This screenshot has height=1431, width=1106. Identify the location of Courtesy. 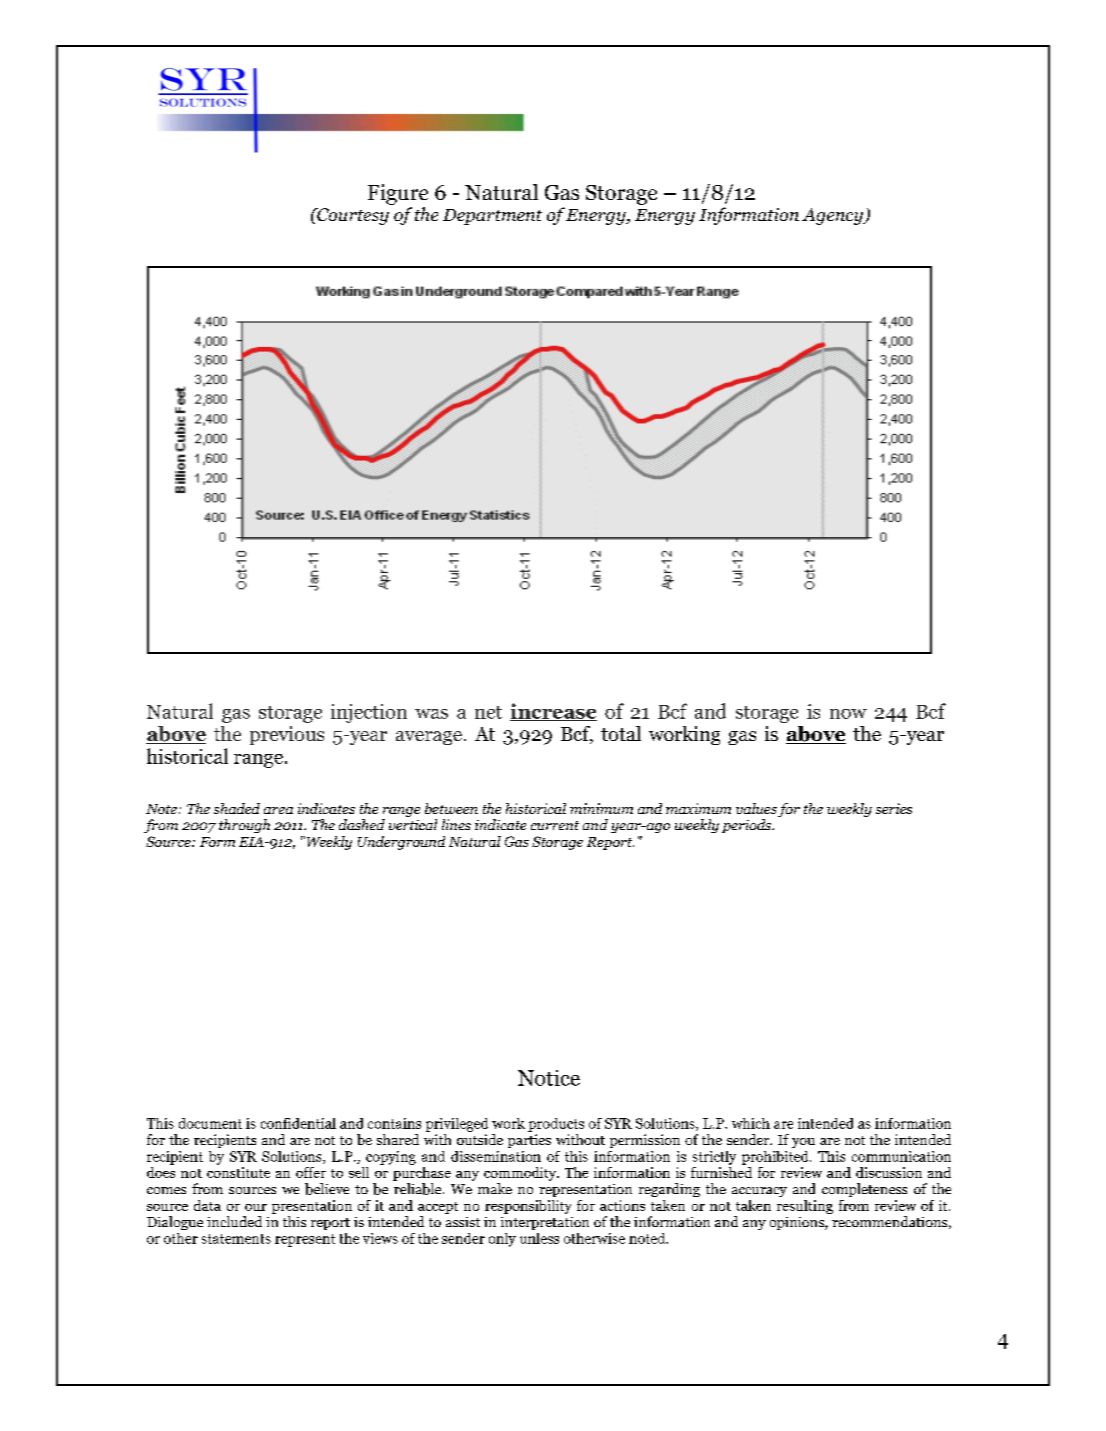
(352, 216).
